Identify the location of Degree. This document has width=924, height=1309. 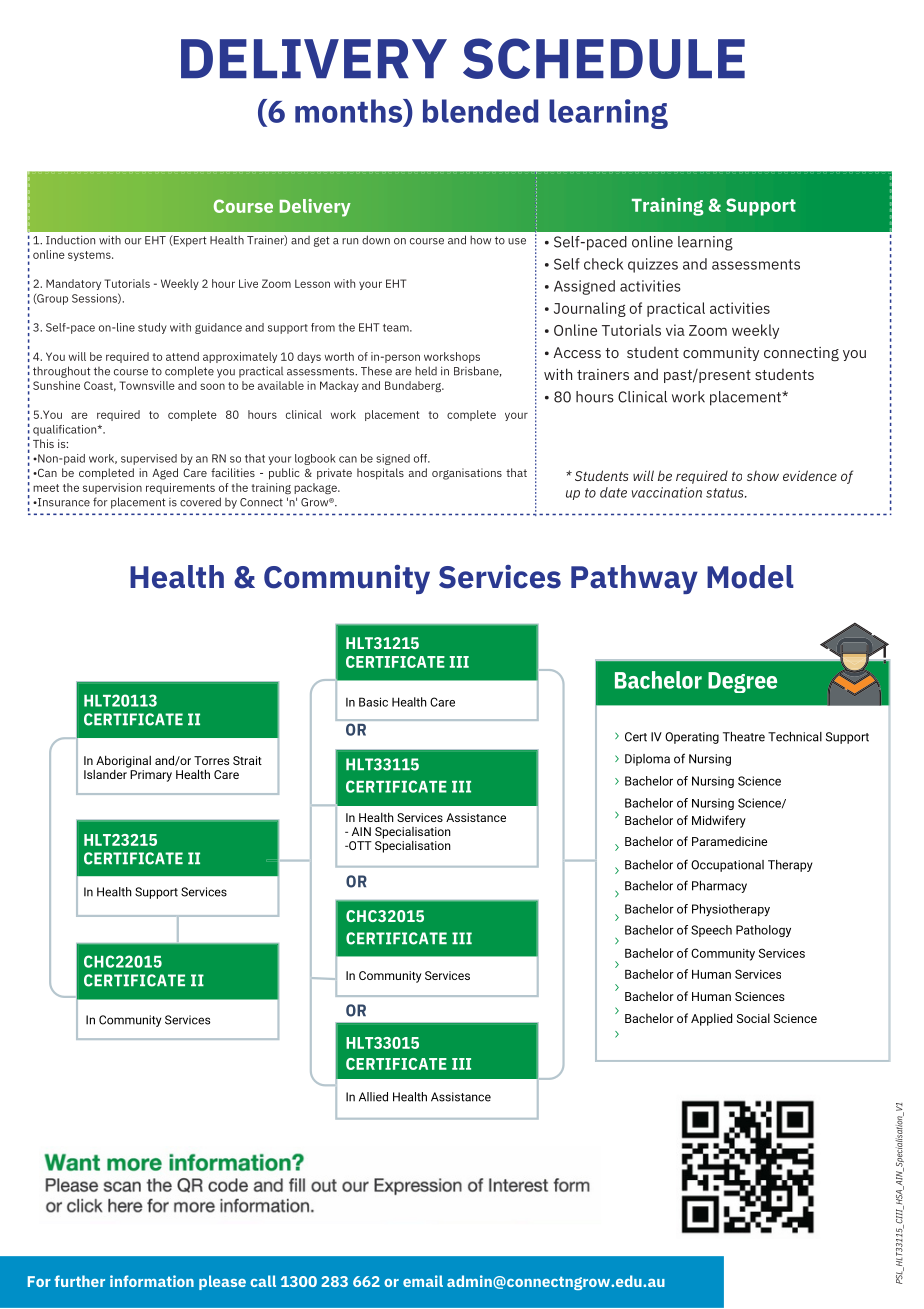
(742, 682).
